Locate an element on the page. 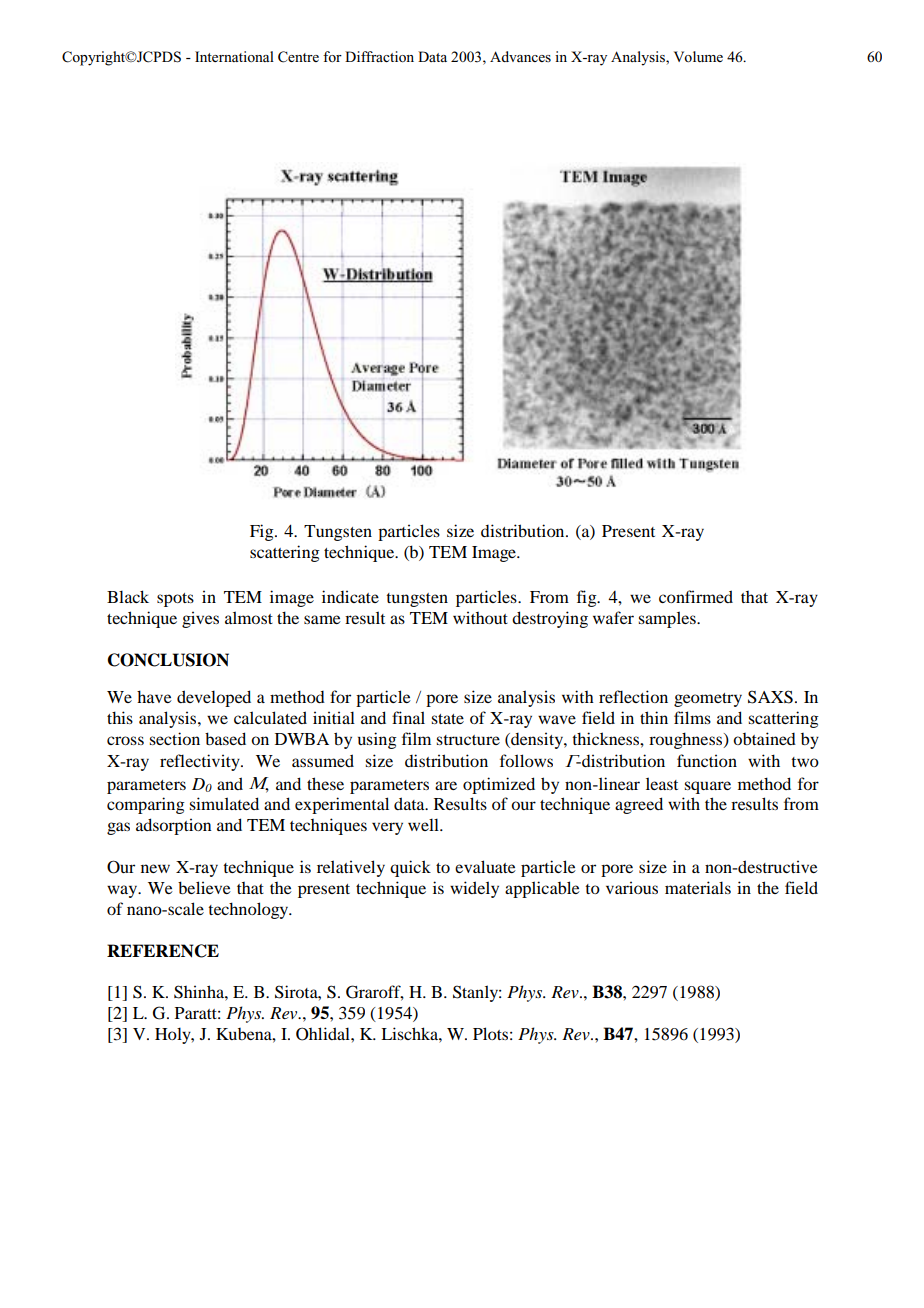 The width and height of the page is (924, 1308). gives is located at coordinates (200, 619).
